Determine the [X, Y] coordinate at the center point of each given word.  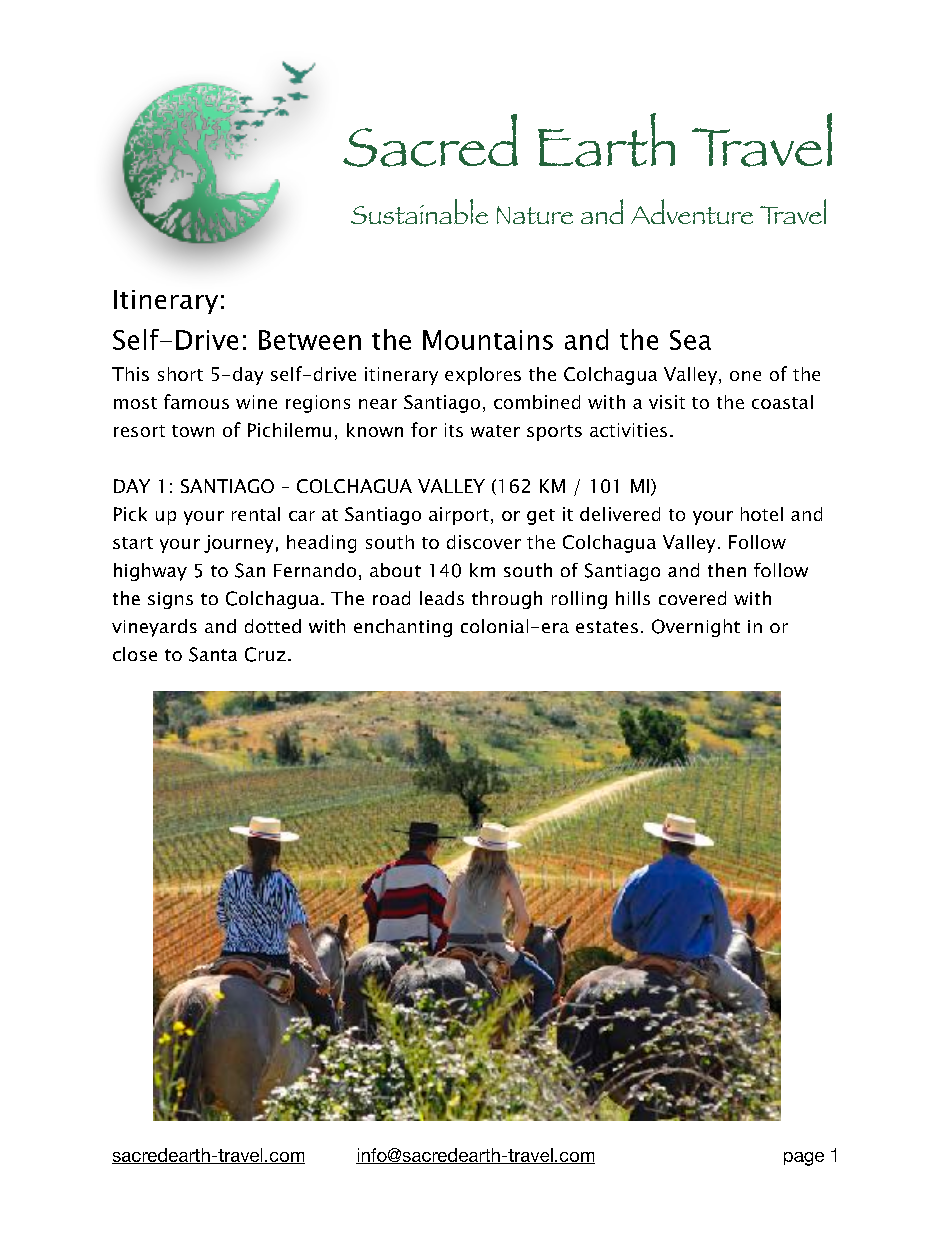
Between [310, 340]
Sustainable [419, 211]
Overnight [696, 628]
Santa [213, 654]
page [804, 1159]
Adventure [692, 211]
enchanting [403, 628]
